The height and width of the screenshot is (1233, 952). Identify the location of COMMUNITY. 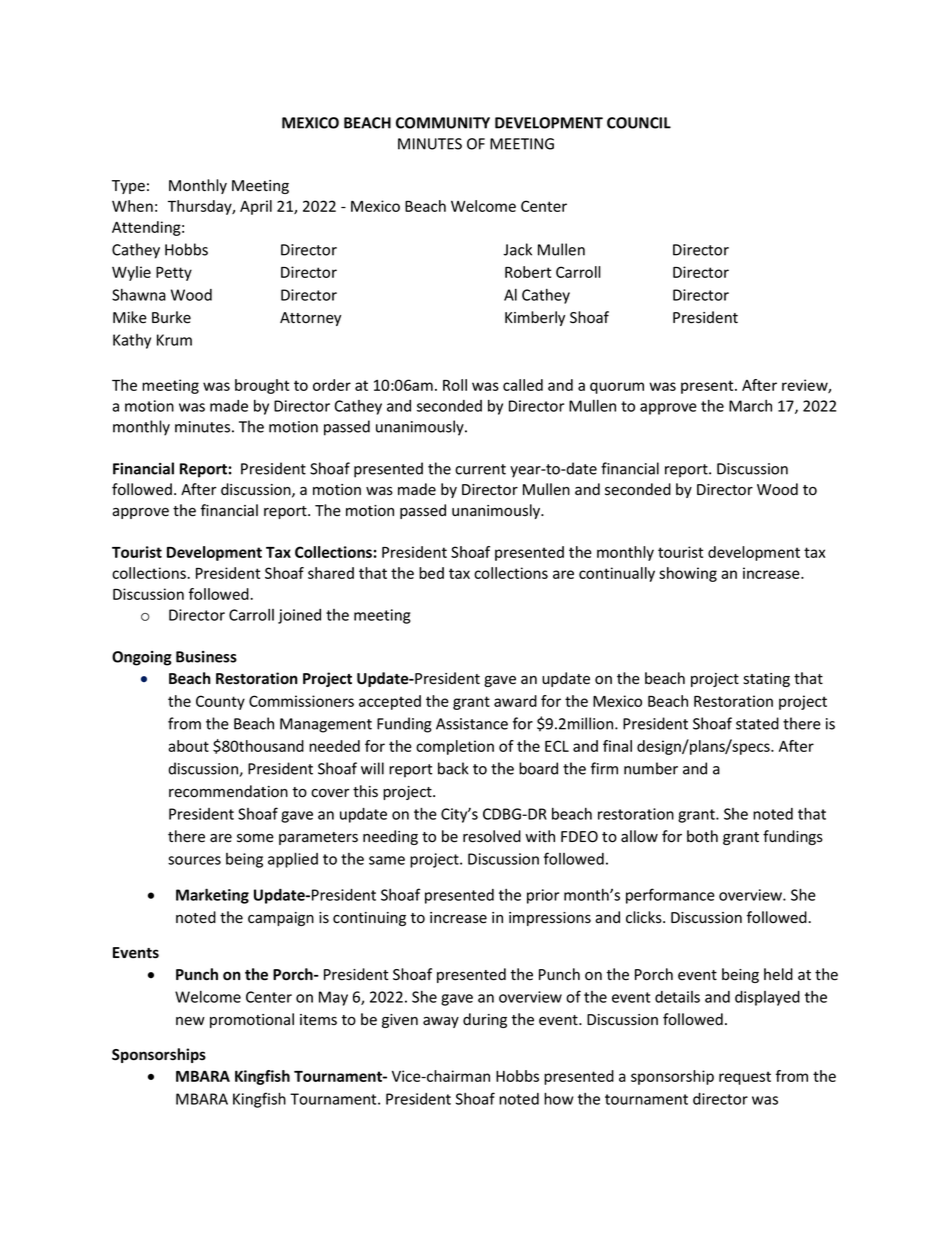
(443, 123).
